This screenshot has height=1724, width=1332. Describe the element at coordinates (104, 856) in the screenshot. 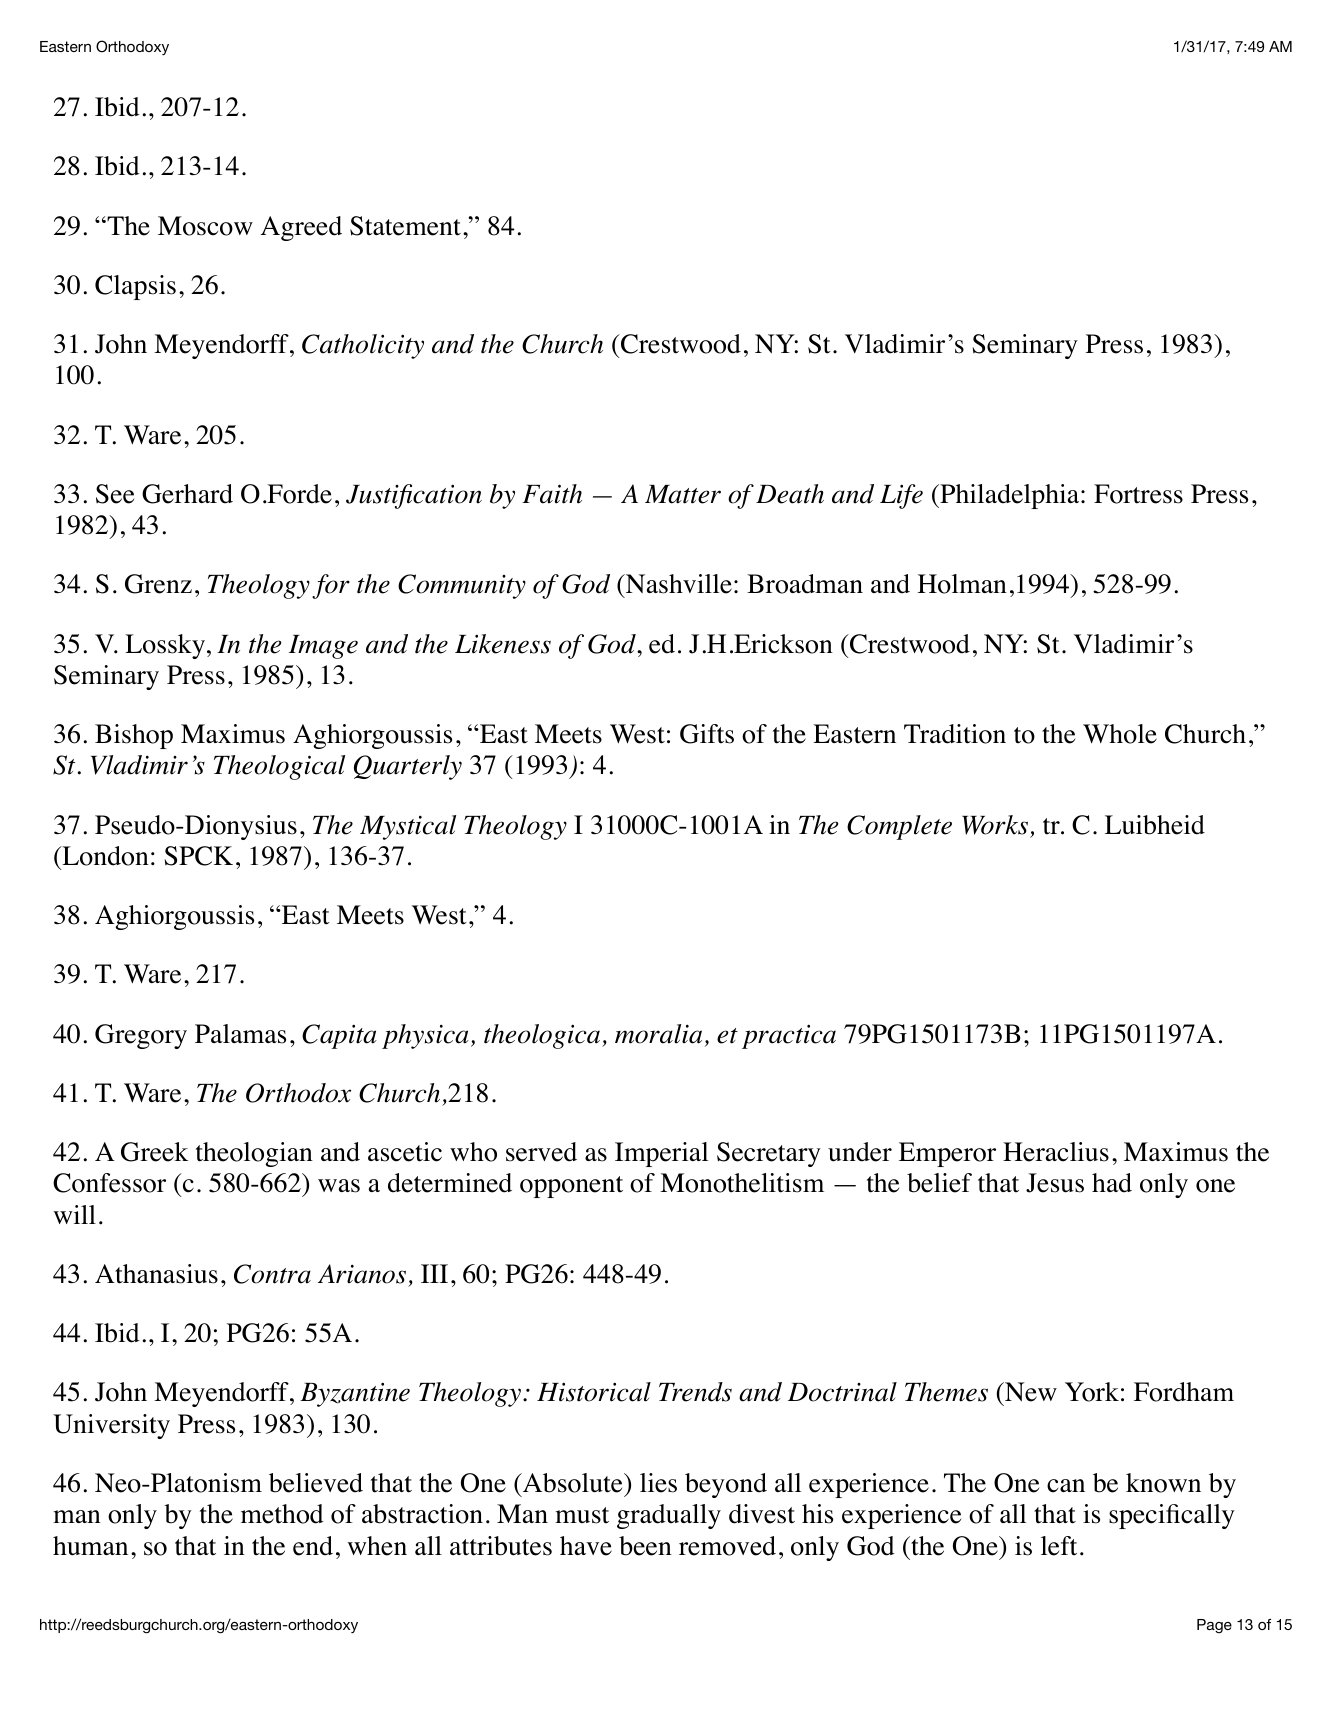

I see `London` at that location.
